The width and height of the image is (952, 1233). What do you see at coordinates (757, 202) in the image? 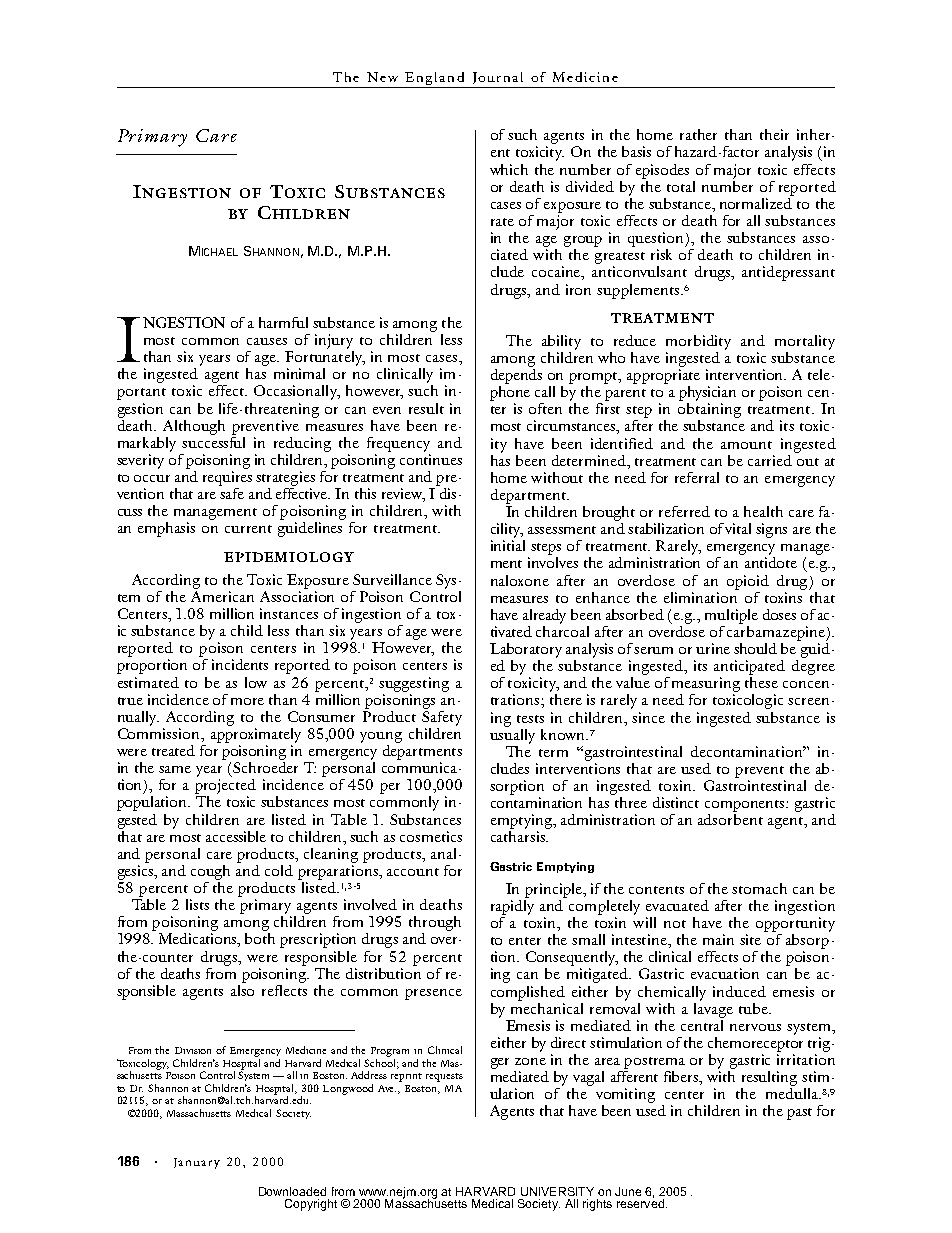
I see `normalized` at bounding box center [757, 202].
